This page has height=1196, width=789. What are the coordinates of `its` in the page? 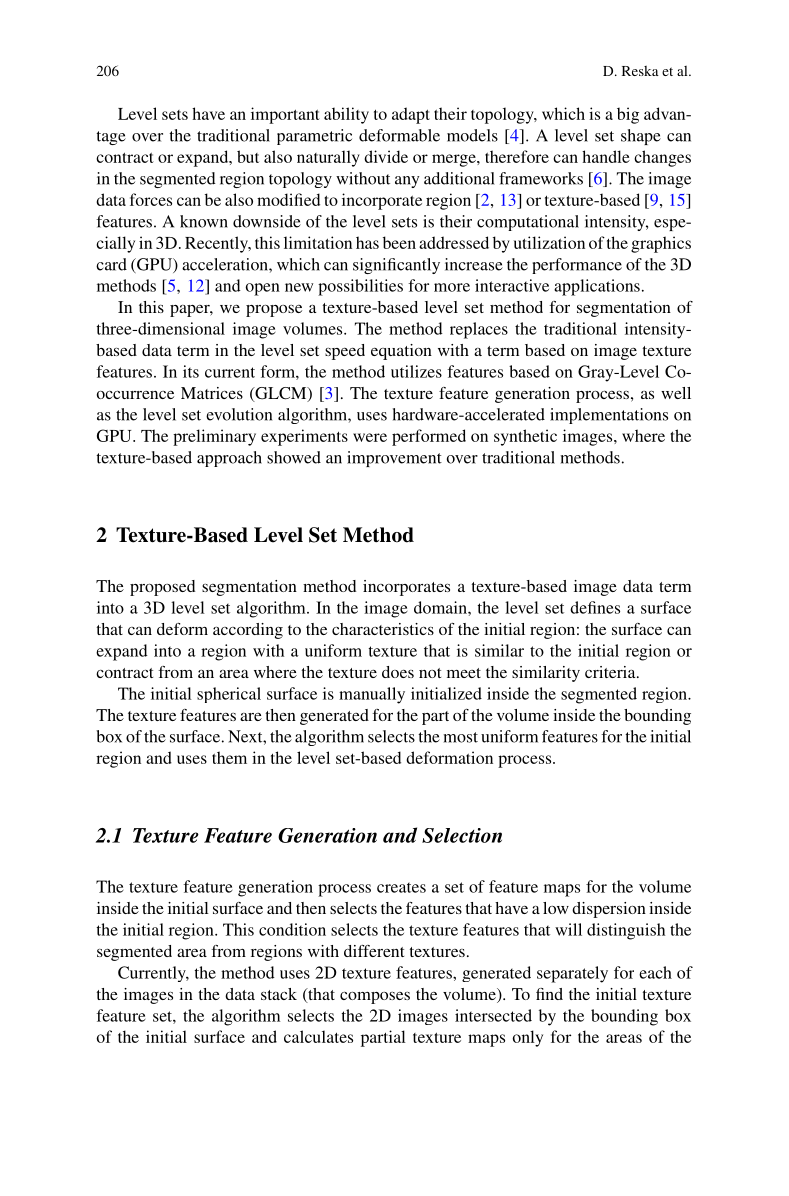 It's located at (191, 371).
